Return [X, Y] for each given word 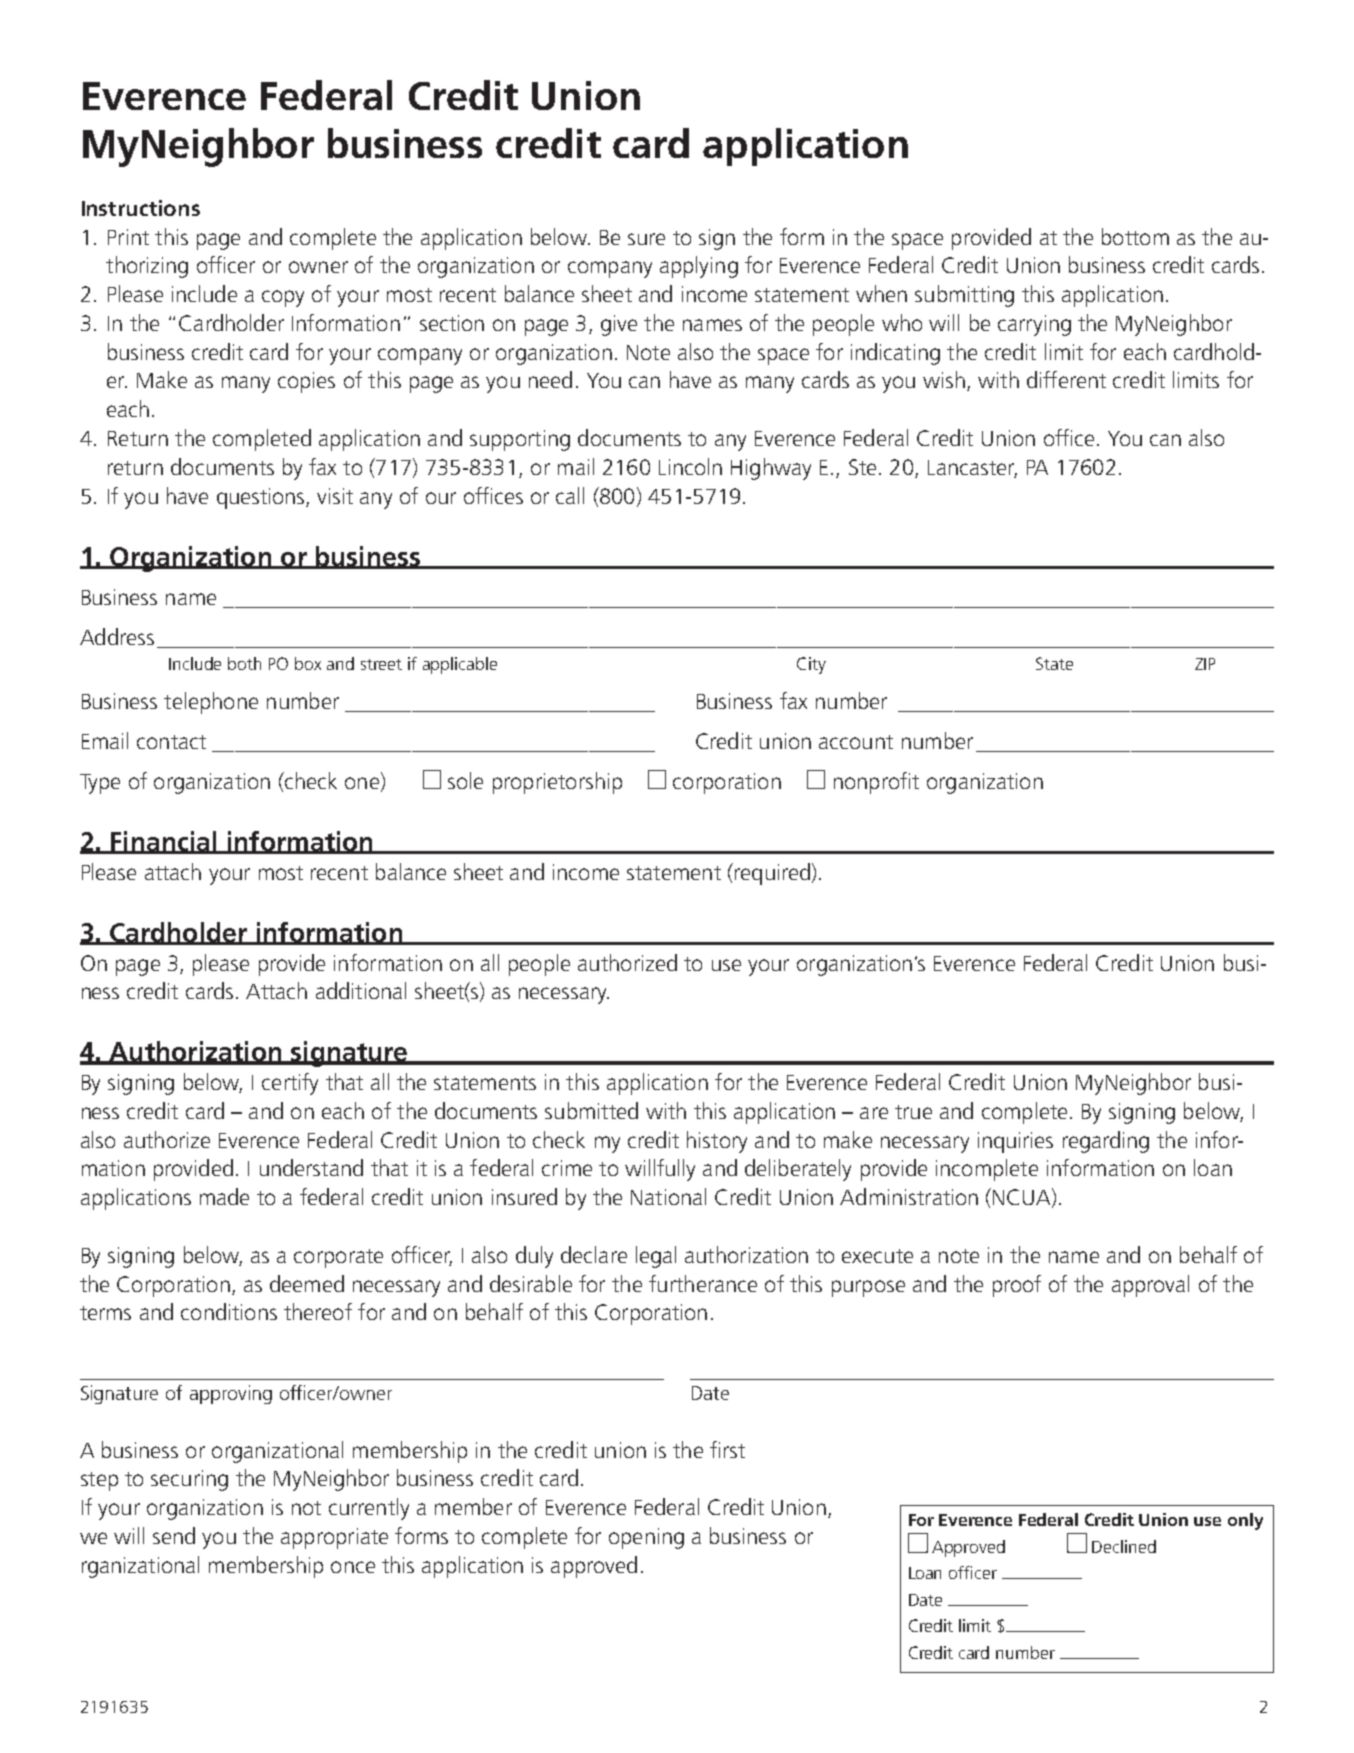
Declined [1124, 1546]
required [771, 874]
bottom [1135, 236]
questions [262, 498]
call [570, 495]
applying [699, 267]
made [224, 1196]
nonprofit [876, 783]
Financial [164, 842]
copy [283, 298]
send [174, 1535]
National [668, 1196]
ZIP [1205, 664]
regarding [1106, 1142]
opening [646, 1538]
